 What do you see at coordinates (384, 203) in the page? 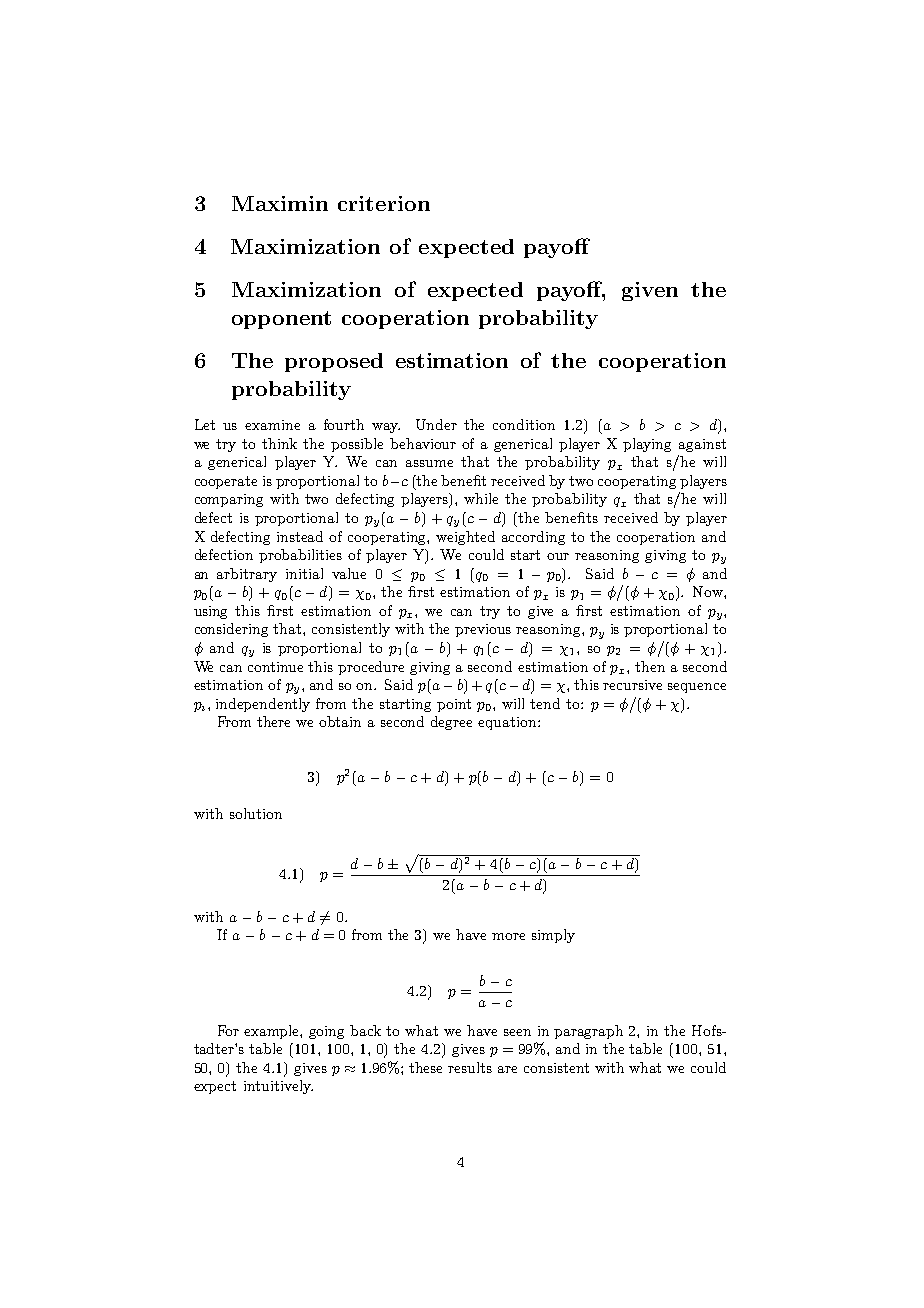
I see `criterion` at bounding box center [384, 203].
